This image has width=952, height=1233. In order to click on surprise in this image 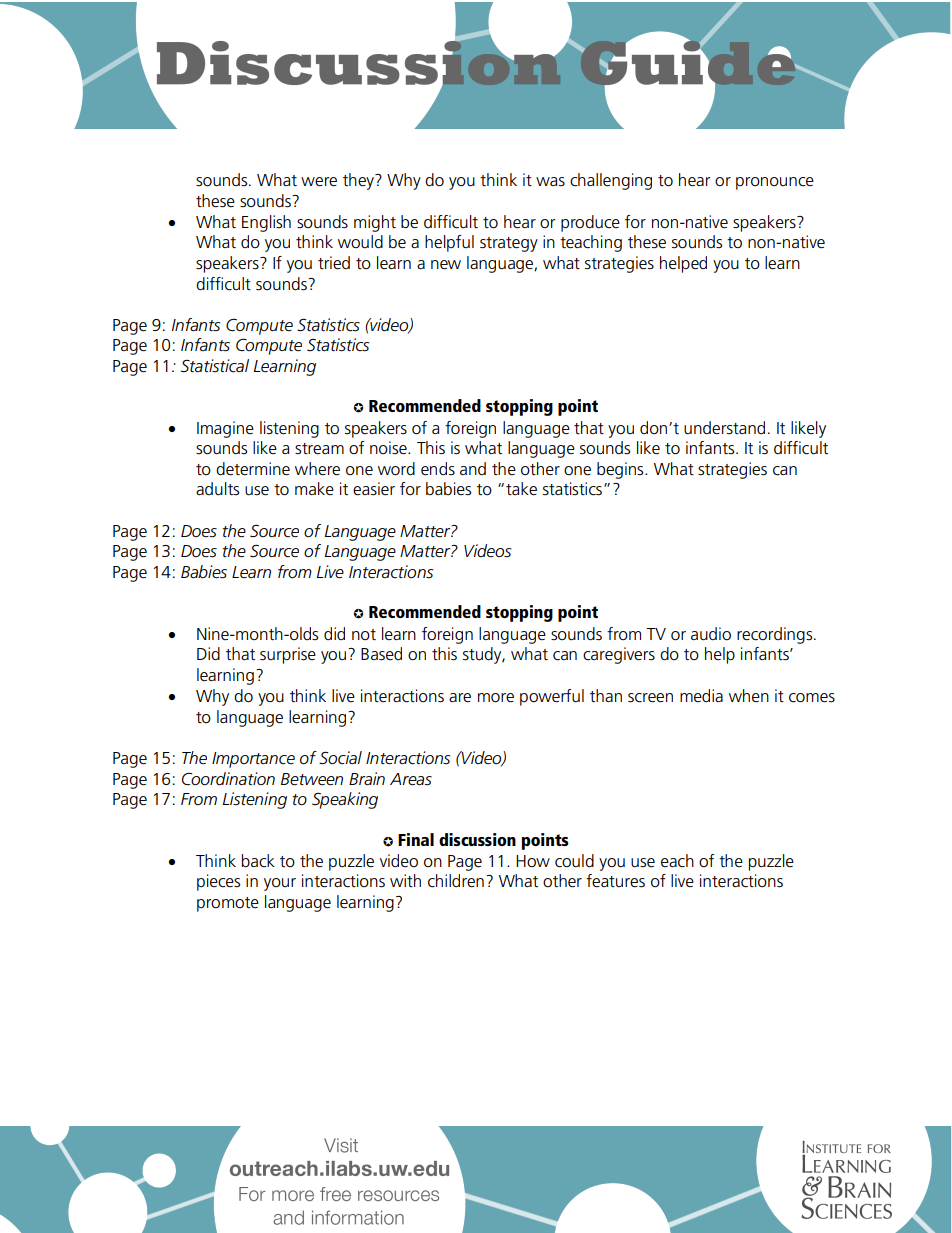, I will do `click(288, 655)`.
